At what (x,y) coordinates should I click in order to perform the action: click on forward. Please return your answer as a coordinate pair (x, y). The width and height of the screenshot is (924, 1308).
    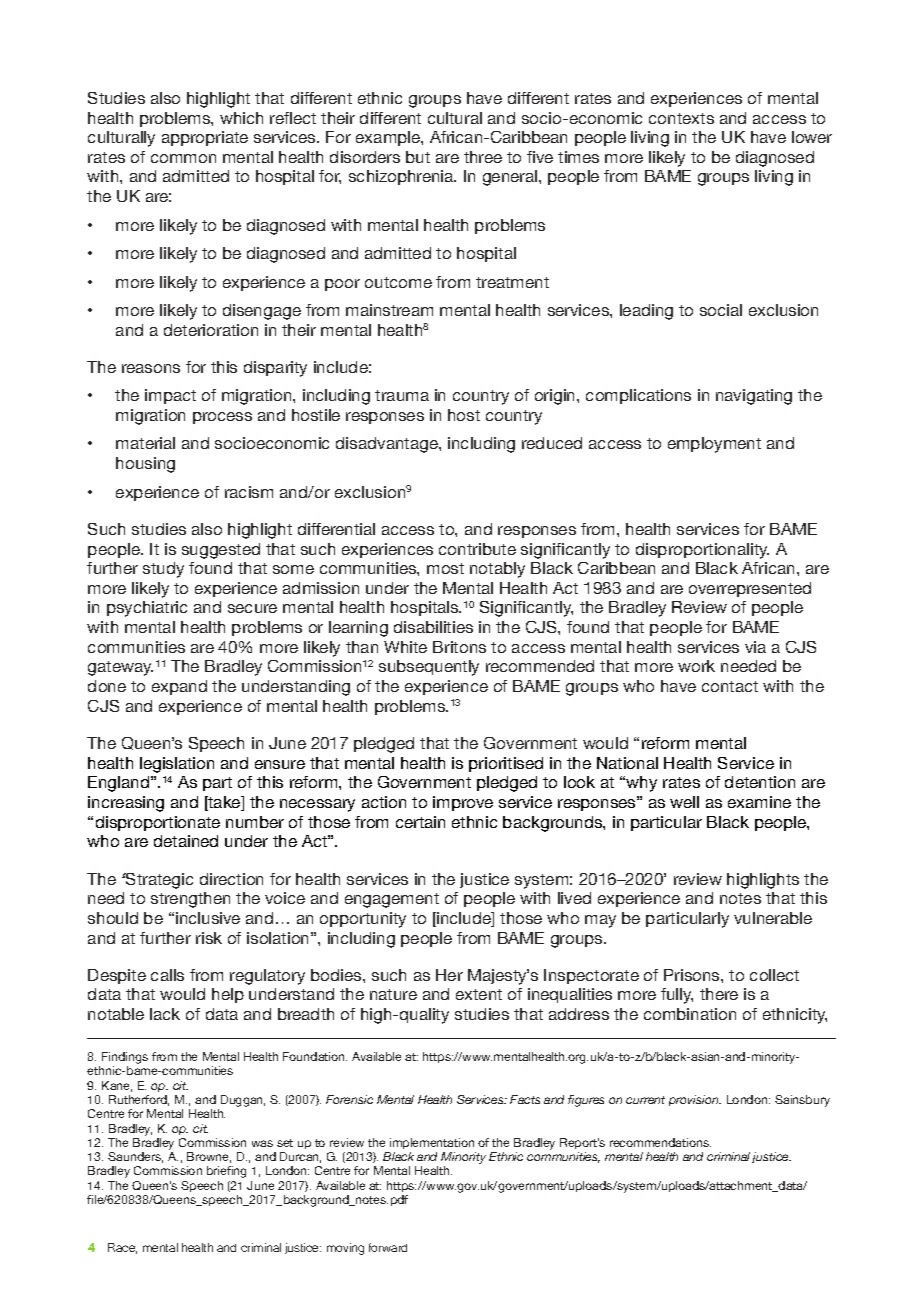
    Looking at the image, I should click on (388, 1247).
